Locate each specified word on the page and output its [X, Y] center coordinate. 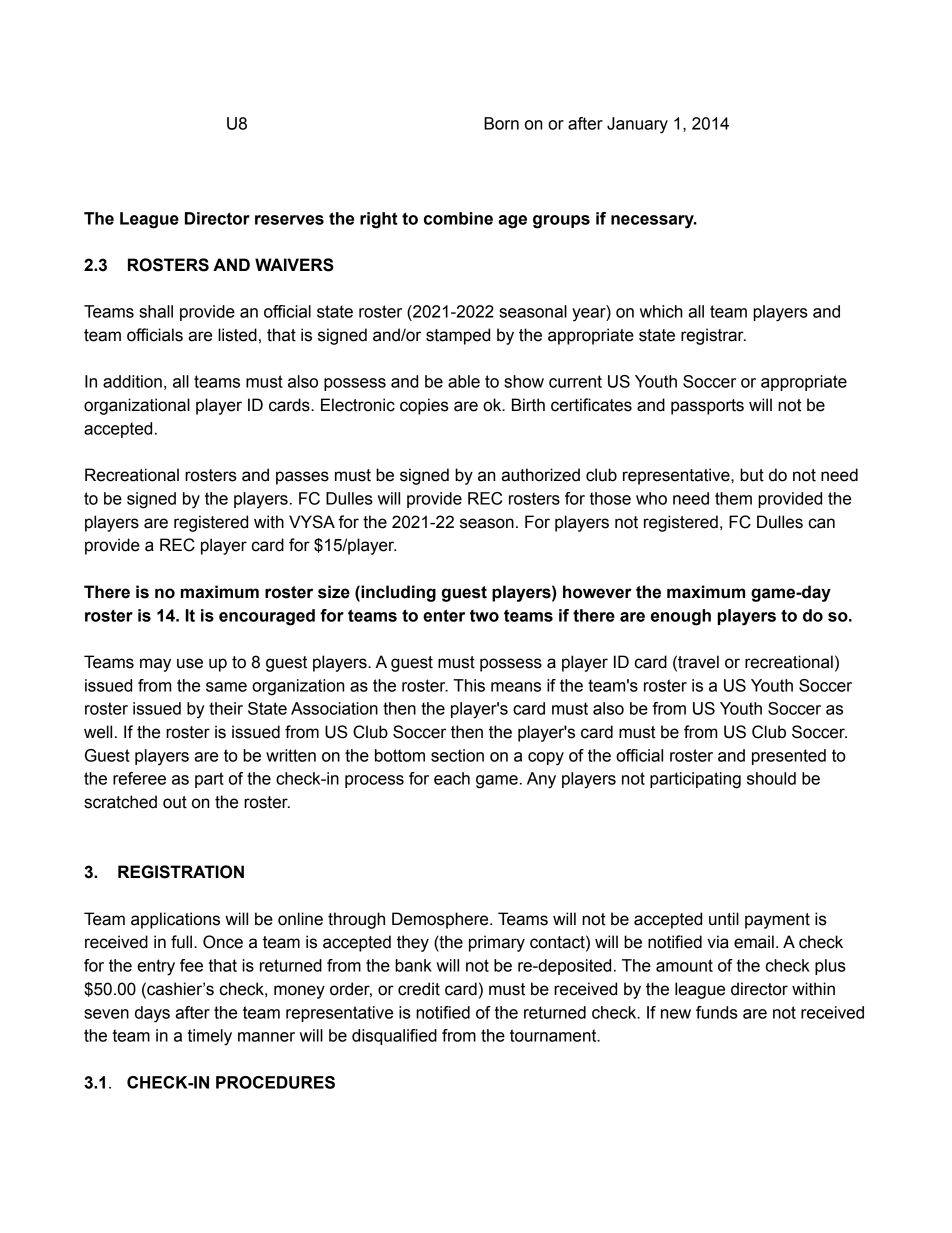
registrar [713, 336]
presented [789, 757]
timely [210, 1037]
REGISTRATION [181, 872]
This [469, 685]
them [733, 498]
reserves [289, 220]
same [226, 687]
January [637, 125]
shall [156, 311]
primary [497, 943]
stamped [458, 336]
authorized [540, 475]
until [724, 919]
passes [302, 478]
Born [501, 123]
